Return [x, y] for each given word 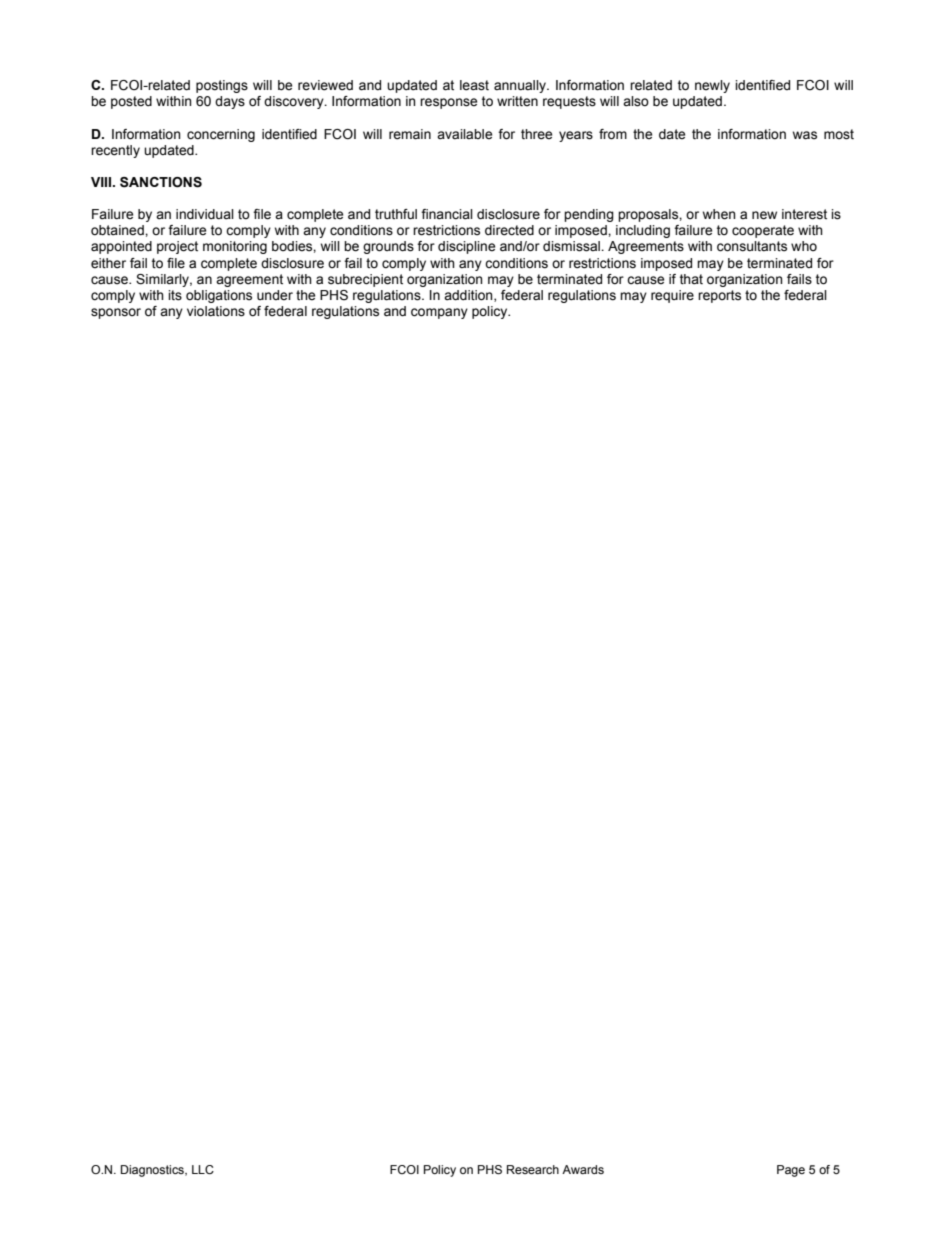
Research [533, 1169]
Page [791, 1171]
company [439, 313]
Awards [583, 1169]
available [464, 134]
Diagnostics [153, 1171]
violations [216, 311]
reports [719, 296]
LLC [203, 1169]
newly [712, 86]
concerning [221, 135]
